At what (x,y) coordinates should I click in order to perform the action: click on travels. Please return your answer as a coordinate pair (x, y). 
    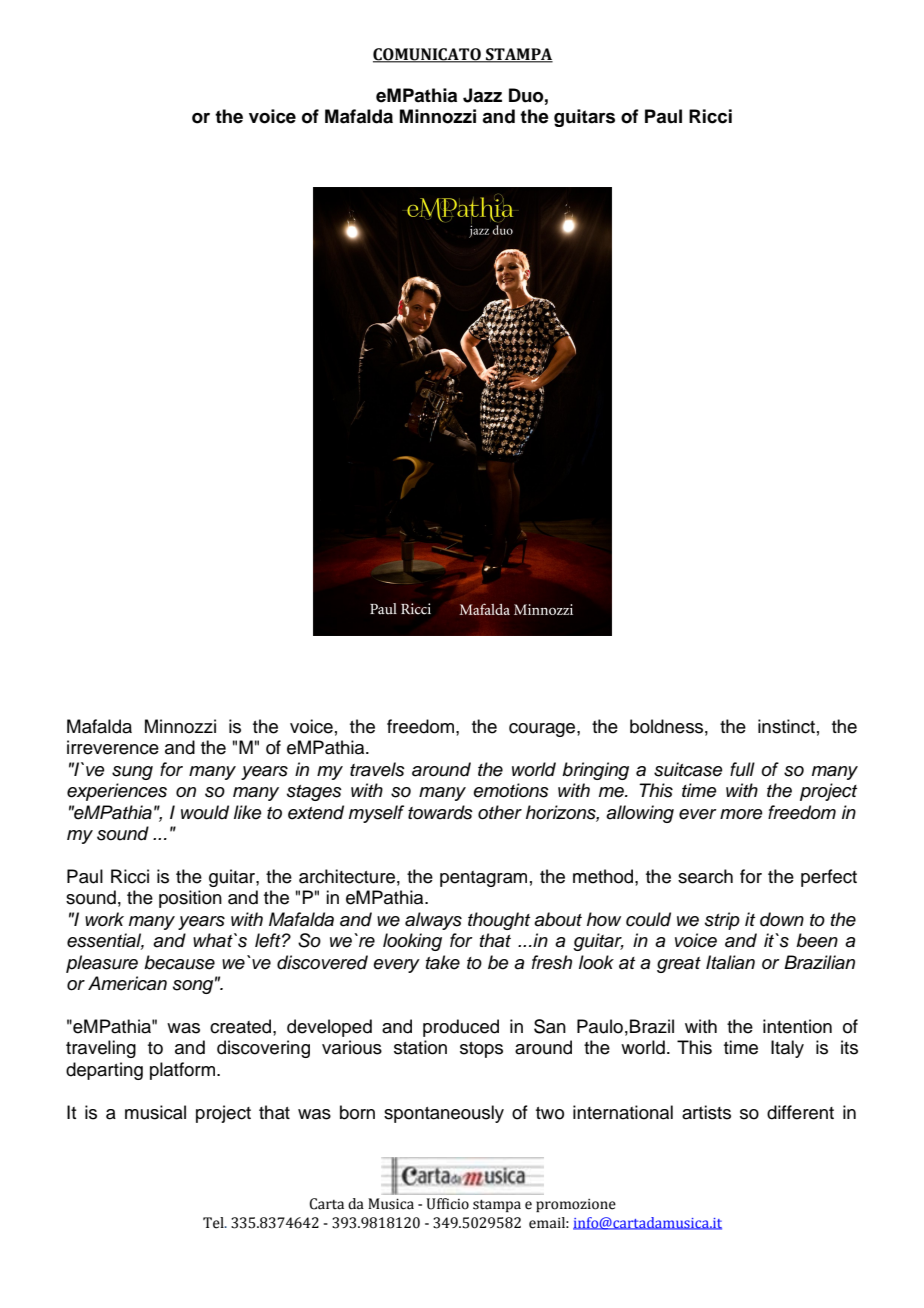
    Looking at the image, I should click on (377, 769).
